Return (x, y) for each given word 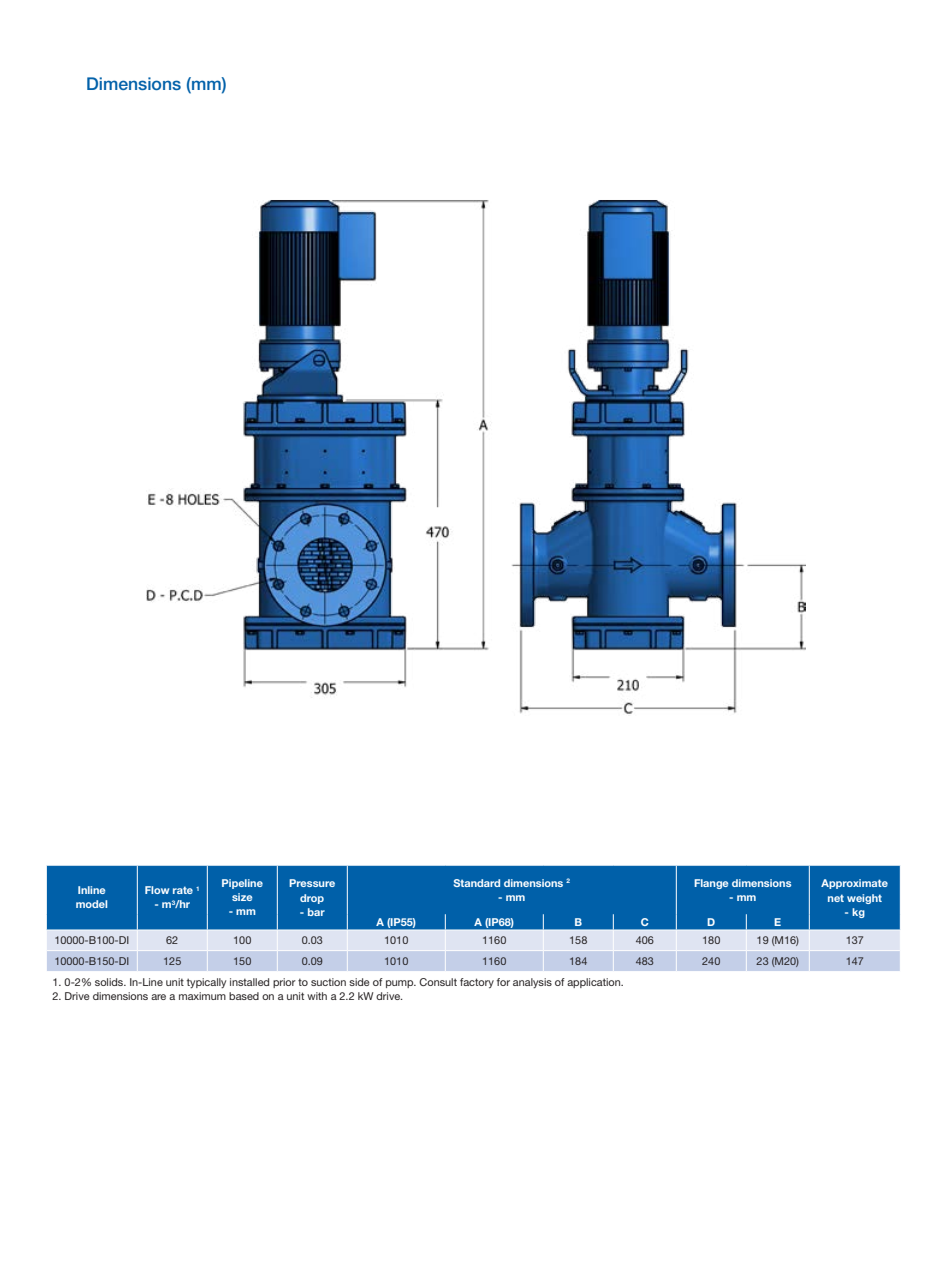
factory (477, 983)
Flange (711, 884)
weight (864, 899)
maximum (202, 996)
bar (316, 912)
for (503, 982)
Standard (477, 883)
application (595, 983)
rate (183, 890)
